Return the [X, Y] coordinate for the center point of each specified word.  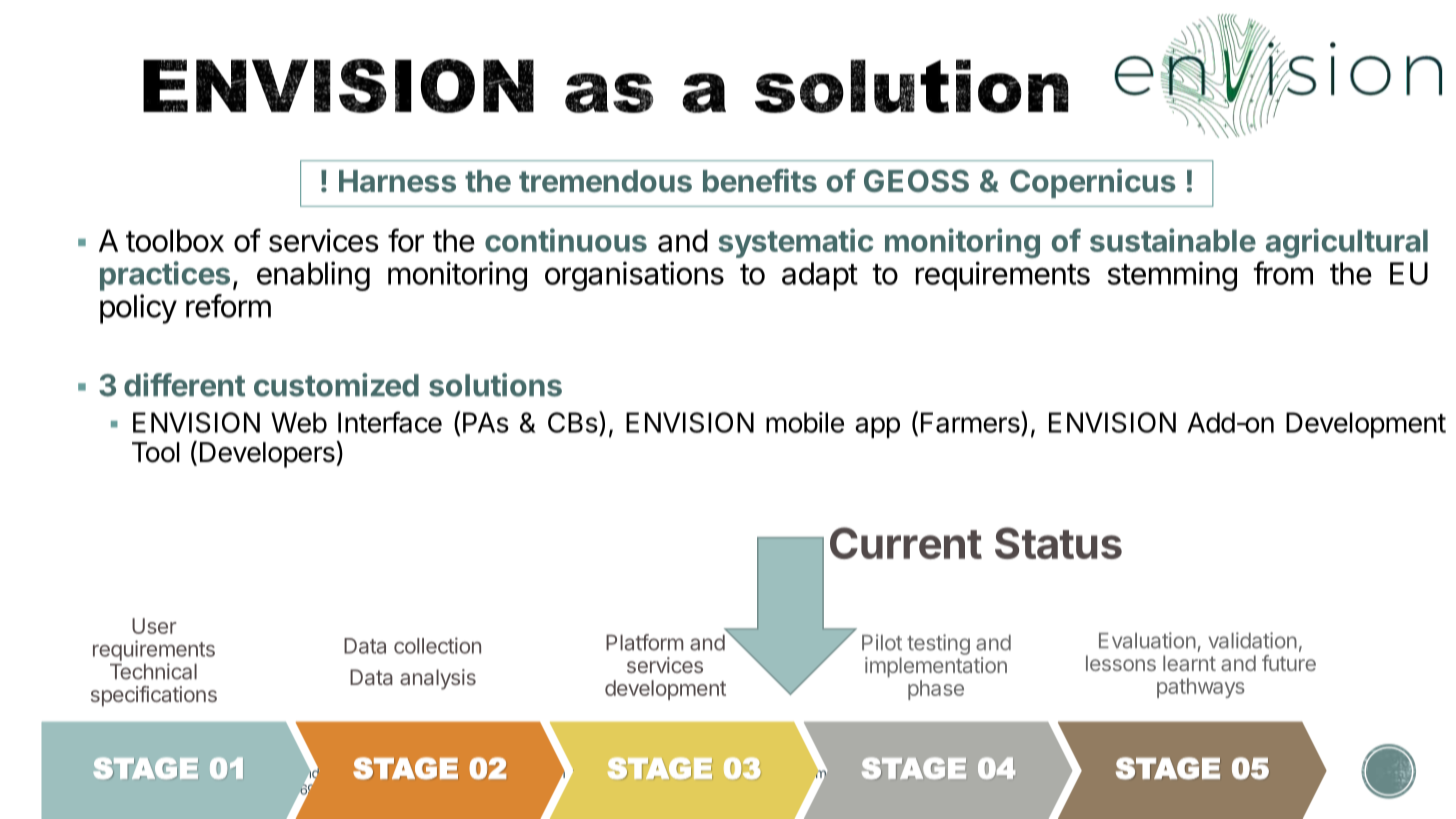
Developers [268, 454]
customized [336, 385]
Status [1058, 543]
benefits [760, 181]
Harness [397, 181]
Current [906, 543]
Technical [153, 671]
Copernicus [1093, 183]
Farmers [971, 422]
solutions [495, 385]
